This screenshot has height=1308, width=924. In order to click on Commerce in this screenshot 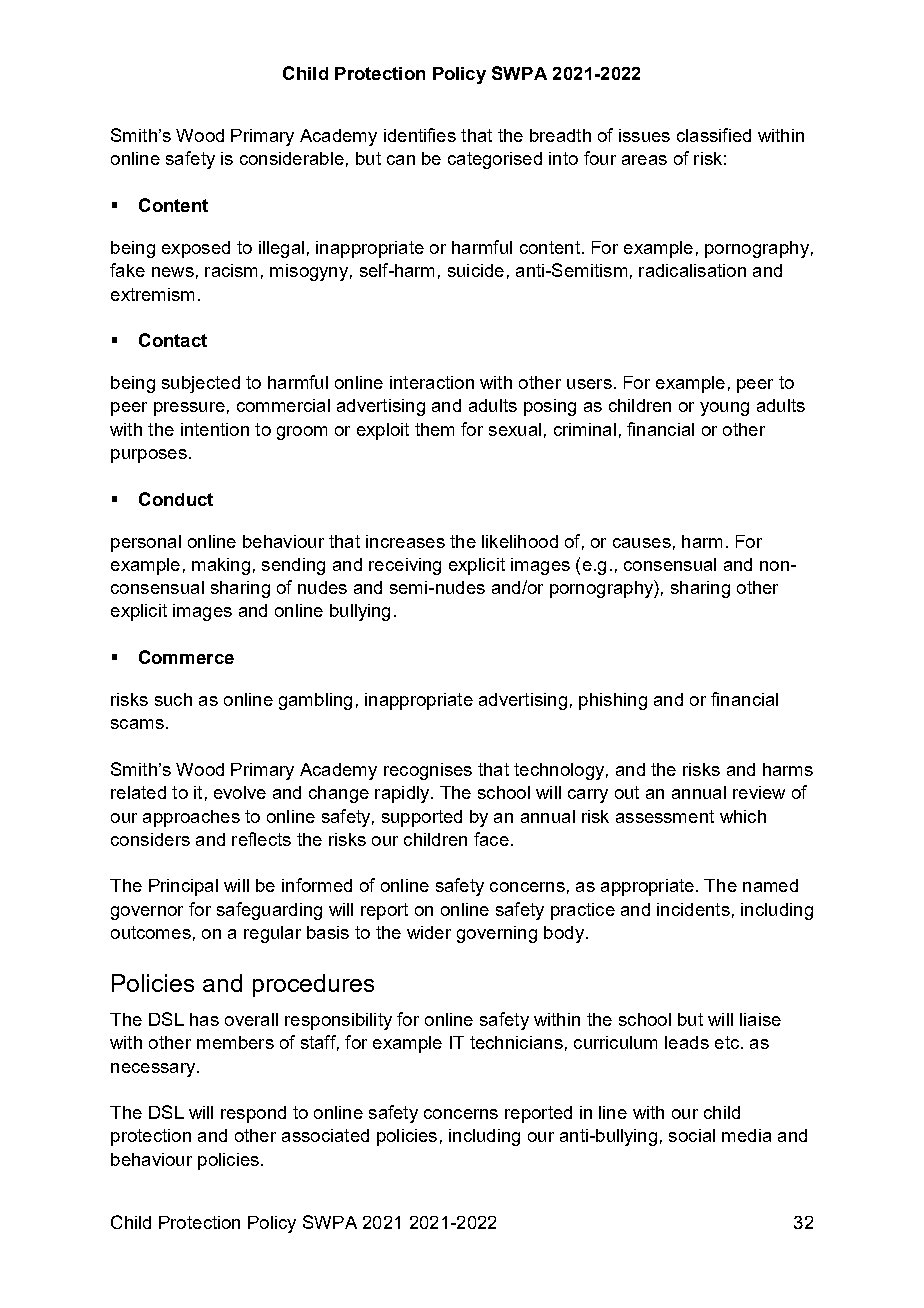, I will do `click(186, 657)`.
